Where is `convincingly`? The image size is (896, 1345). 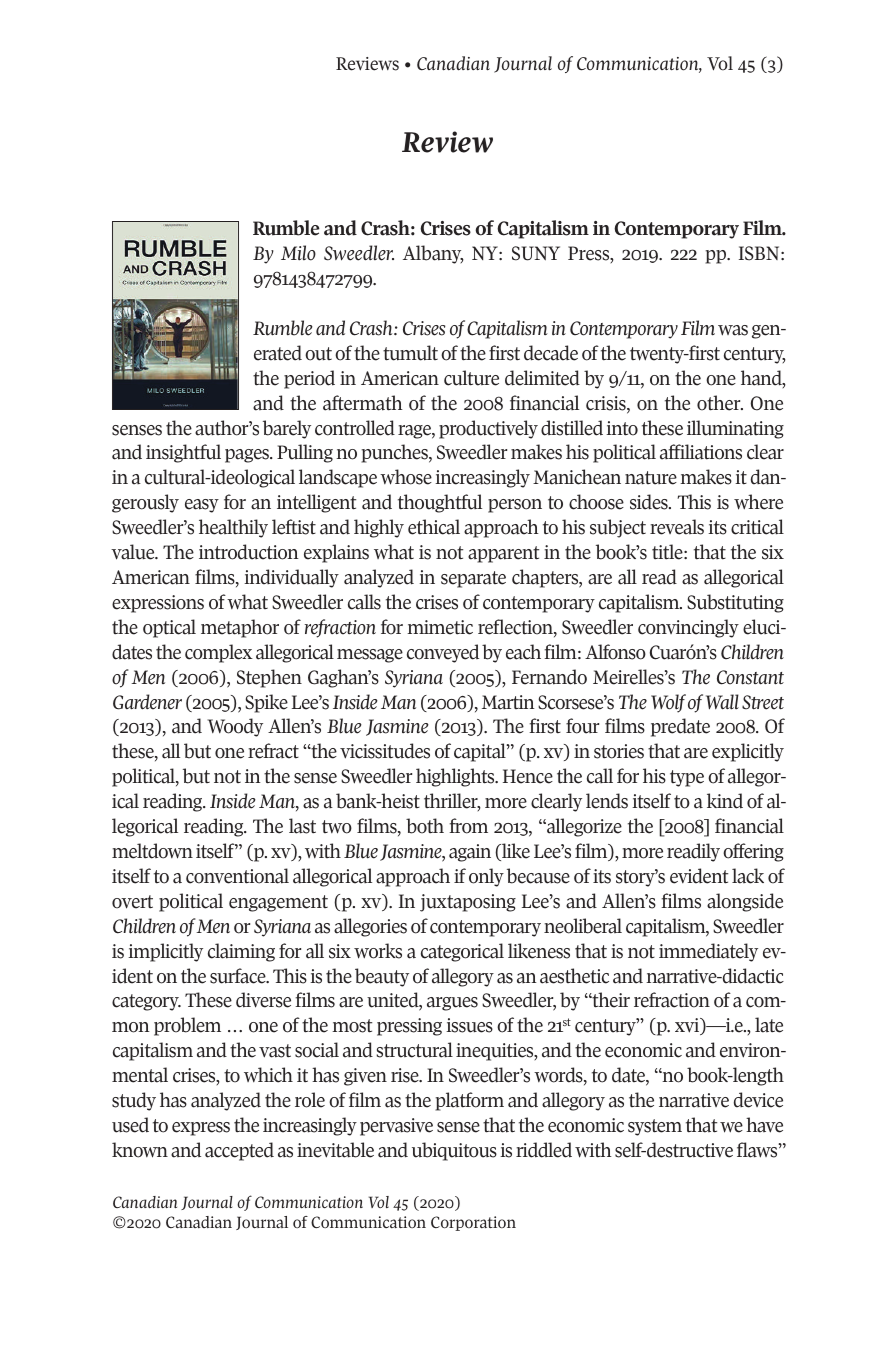 convincingly is located at coordinates (688, 628).
